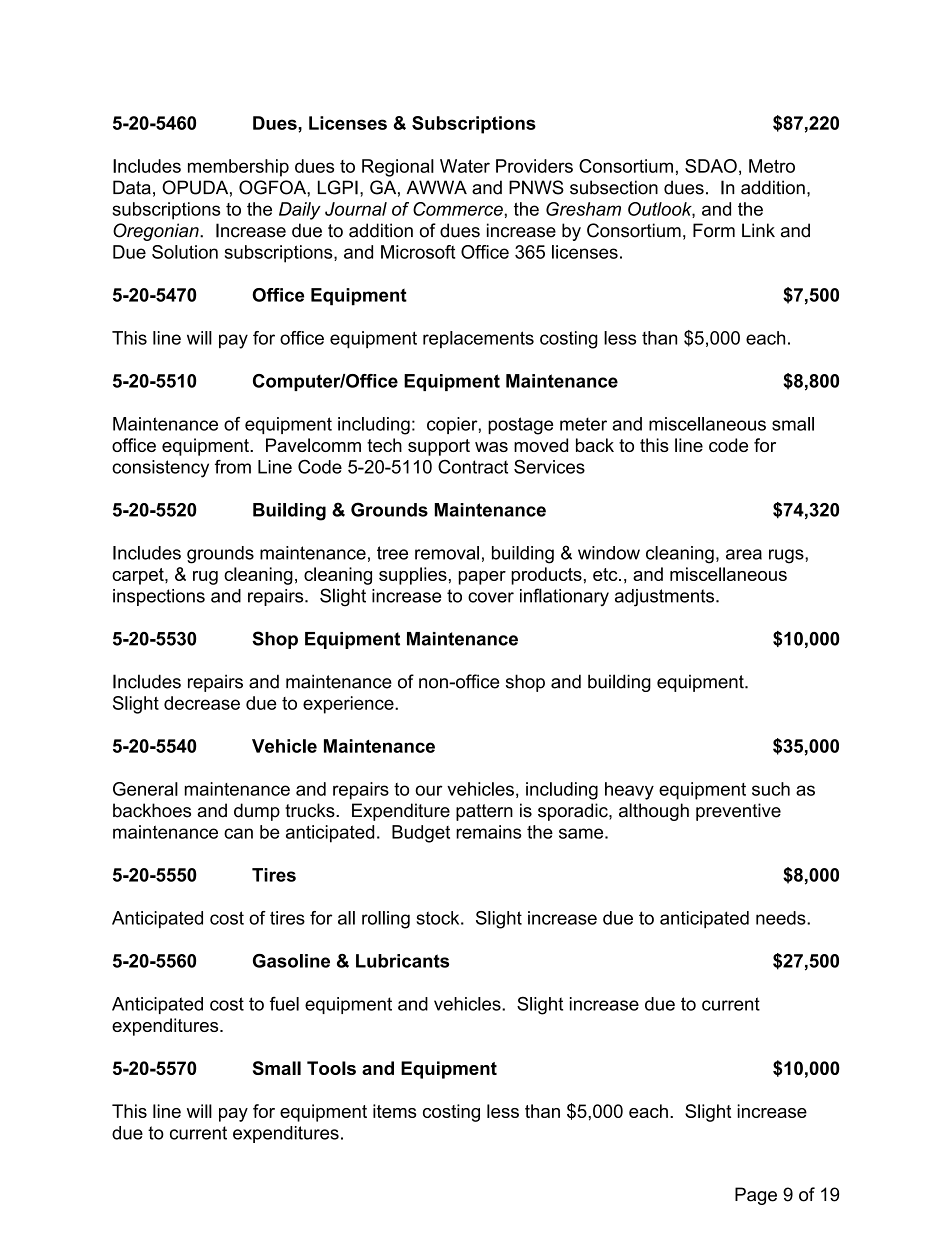  Describe the element at coordinates (386, 920) in the screenshot. I see `rolling` at that location.
